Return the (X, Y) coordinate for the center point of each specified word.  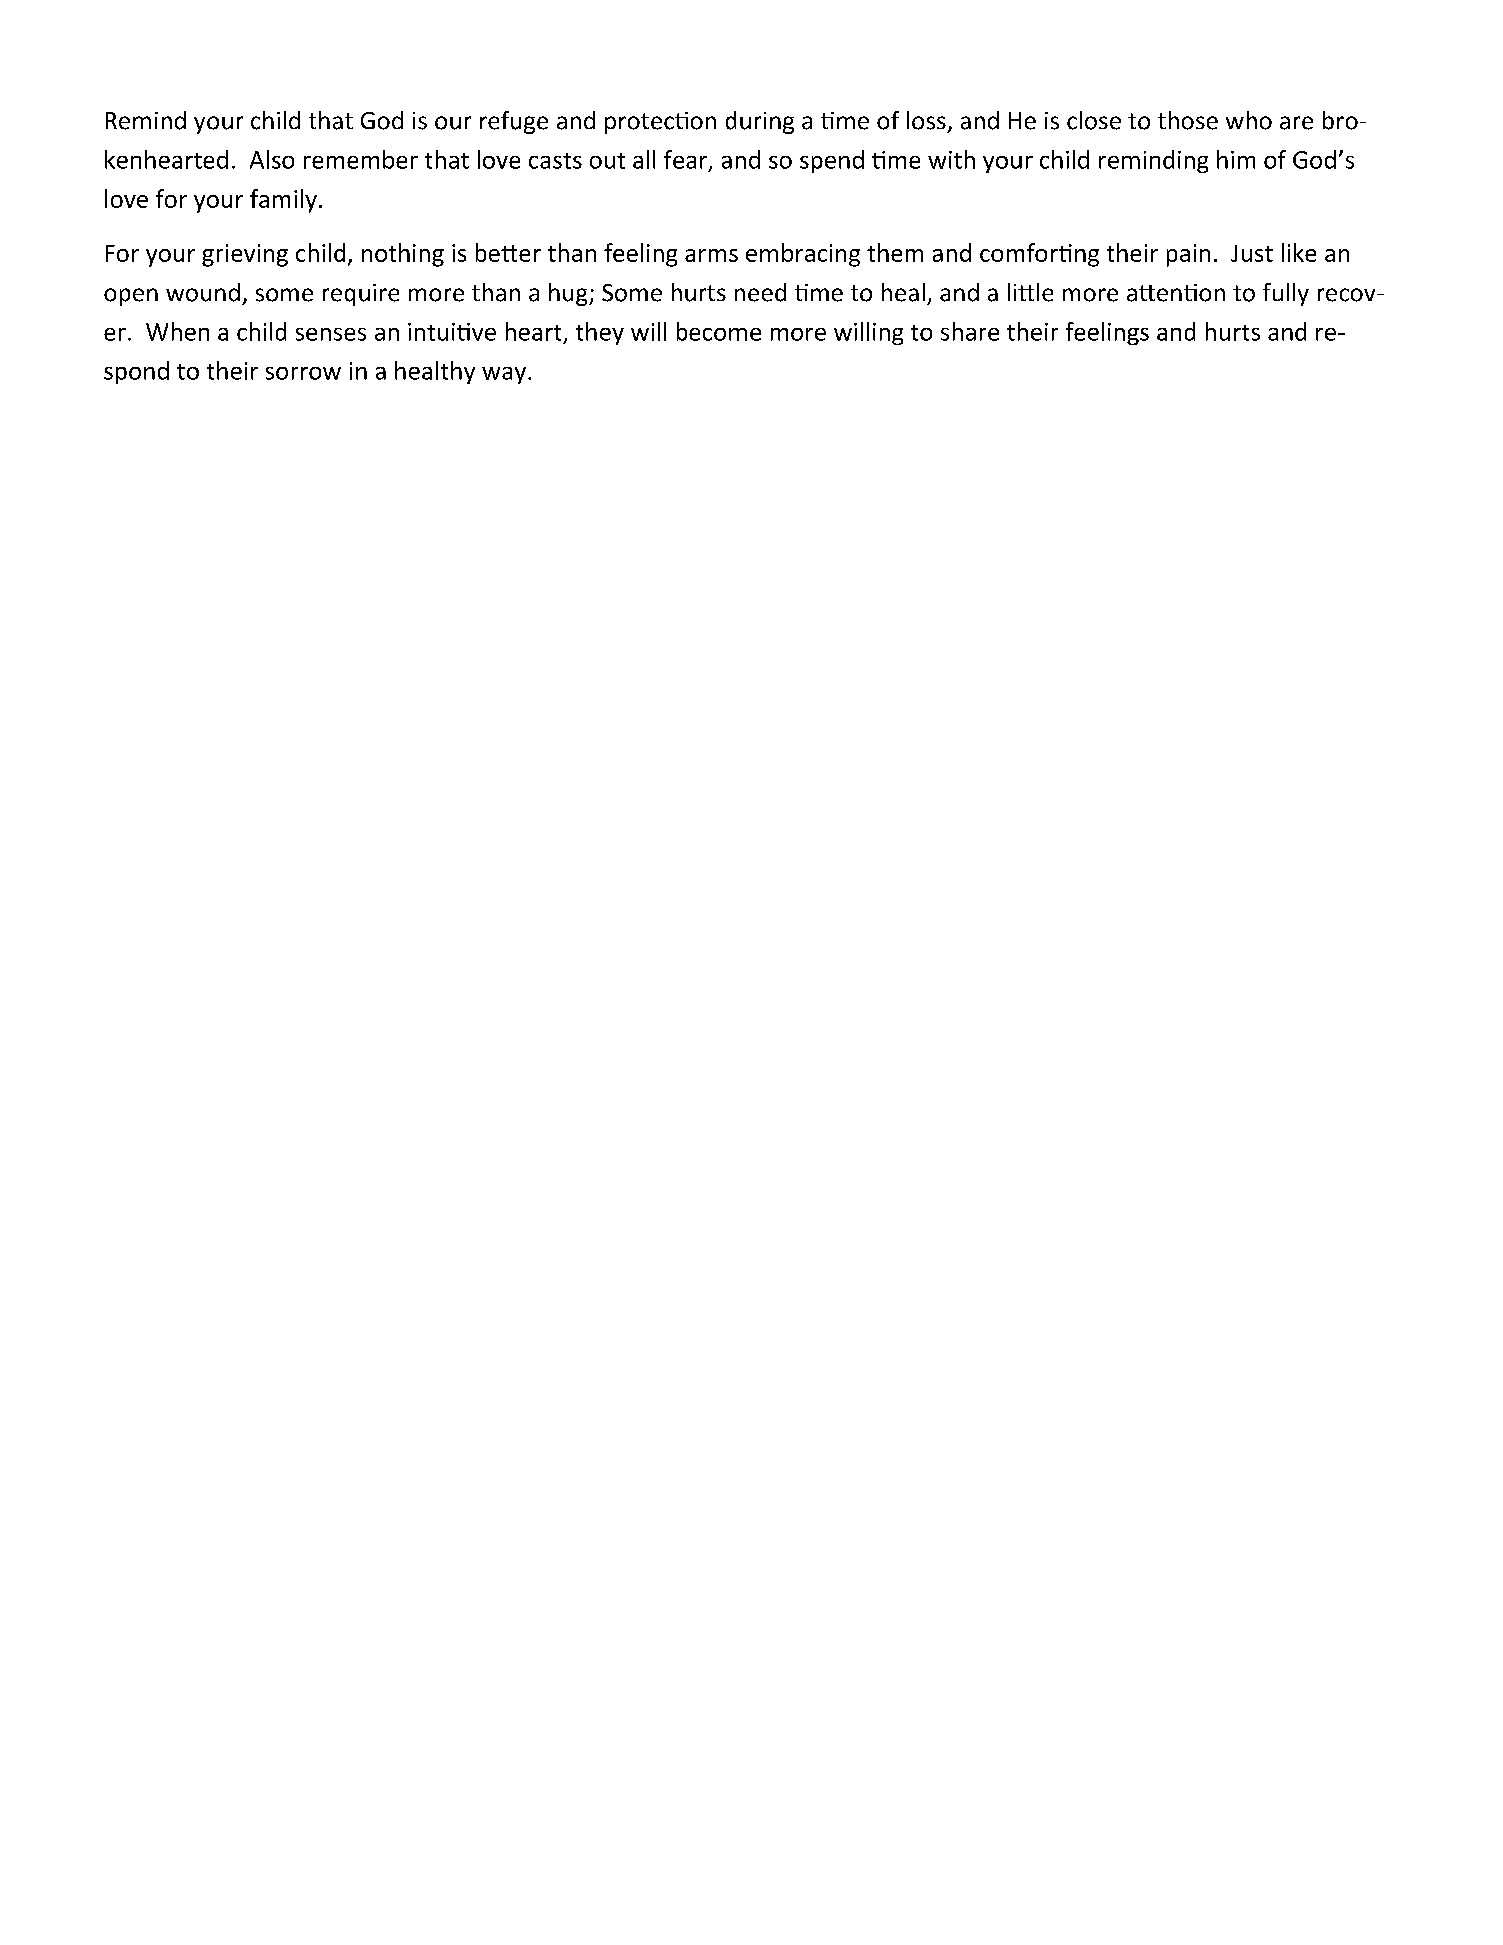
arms (711, 255)
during (760, 122)
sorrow (303, 373)
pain (1188, 255)
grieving (245, 255)
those (1188, 120)
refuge (514, 122)
